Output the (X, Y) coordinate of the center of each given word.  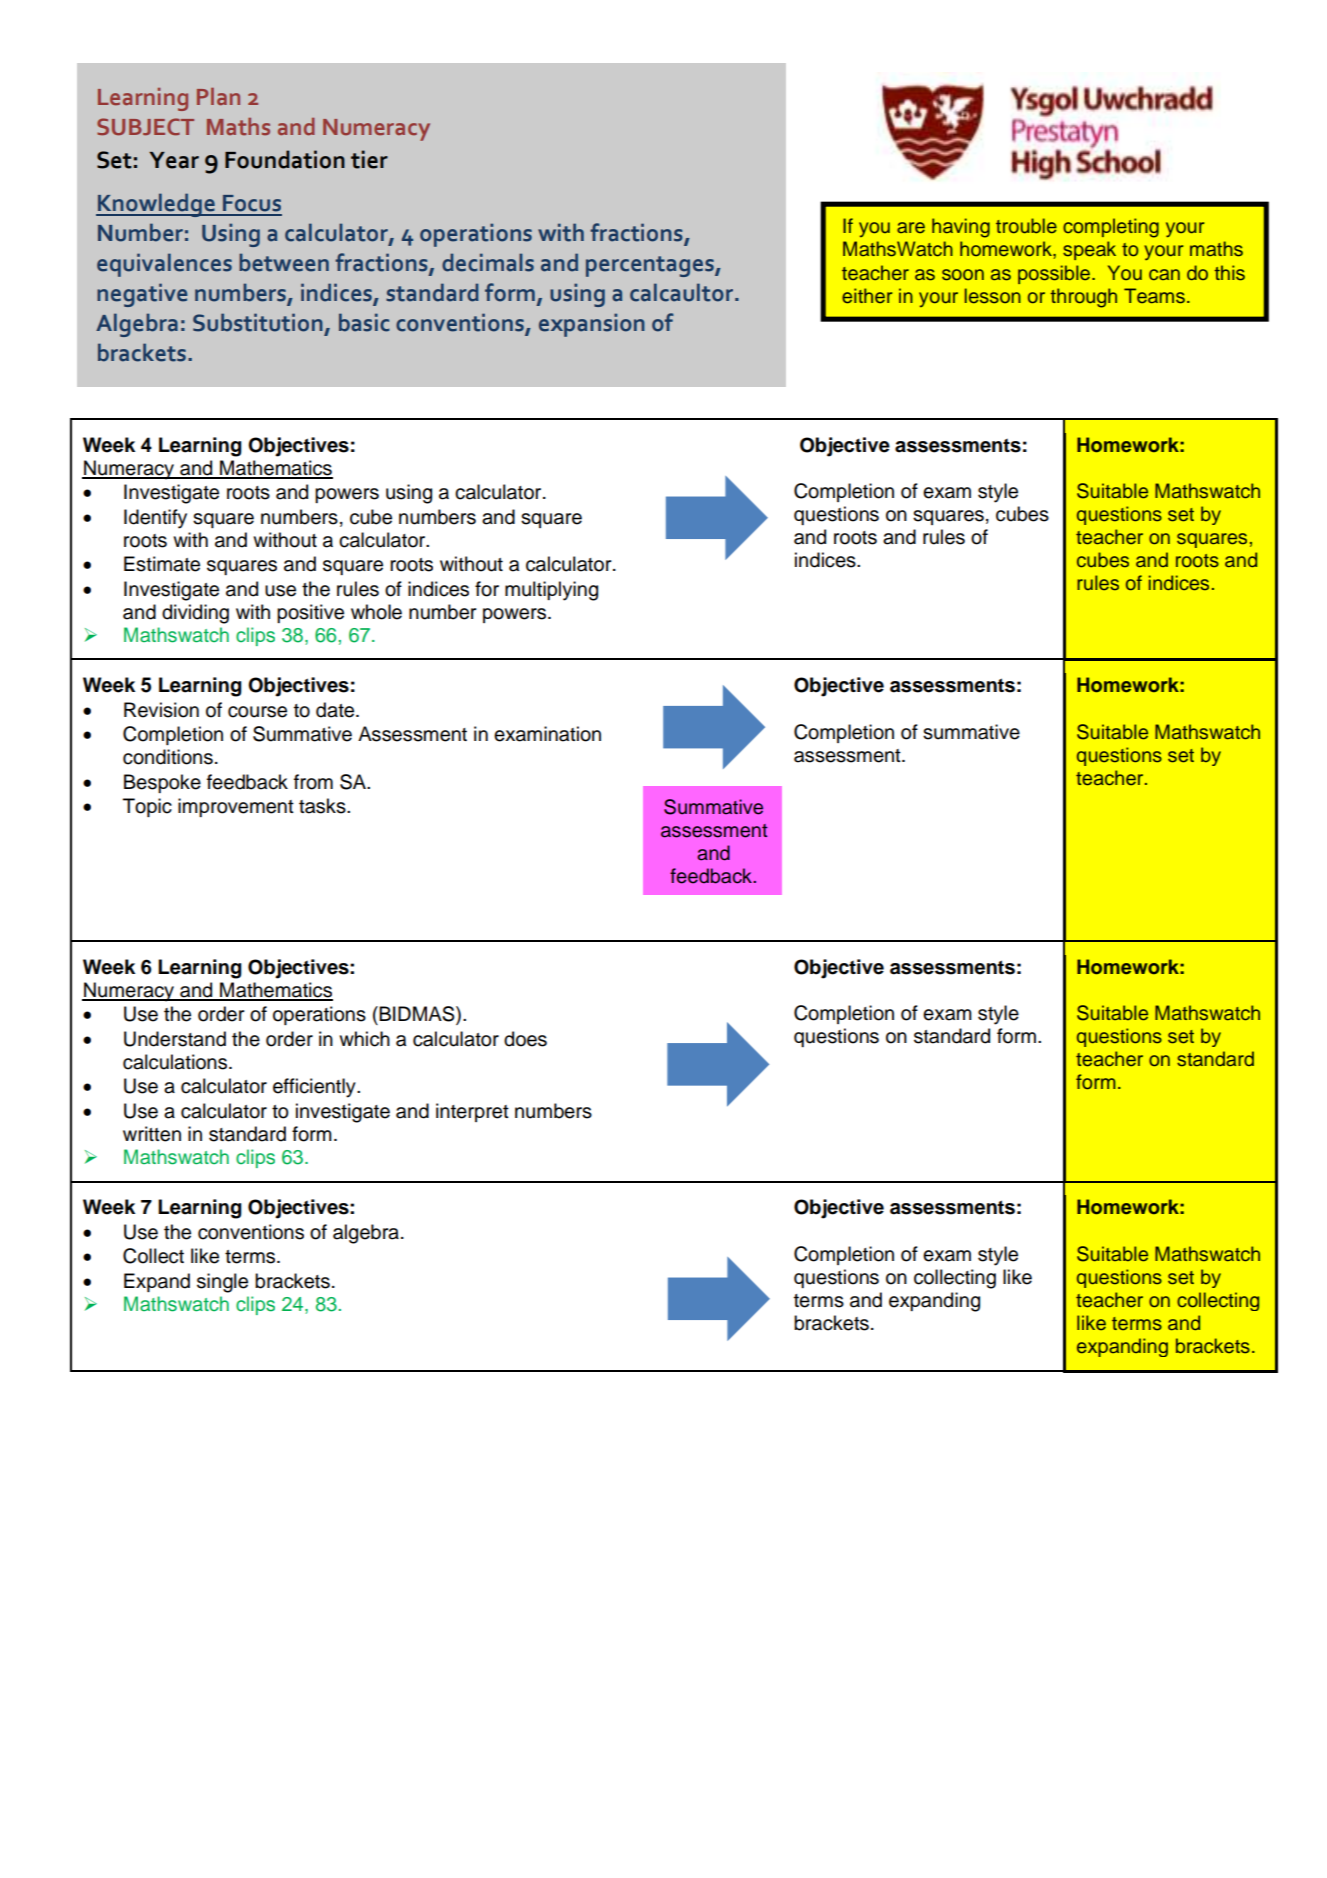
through (1084, 298)
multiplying (551, 591)
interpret (472, 1112)
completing (1111, 228)
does (525, 1039)
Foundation (285, 159)
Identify (155, 519)
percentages (651, 266)
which (364, 1039)
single (222, 1283)
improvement (236, 807)
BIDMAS (417, 1015)
